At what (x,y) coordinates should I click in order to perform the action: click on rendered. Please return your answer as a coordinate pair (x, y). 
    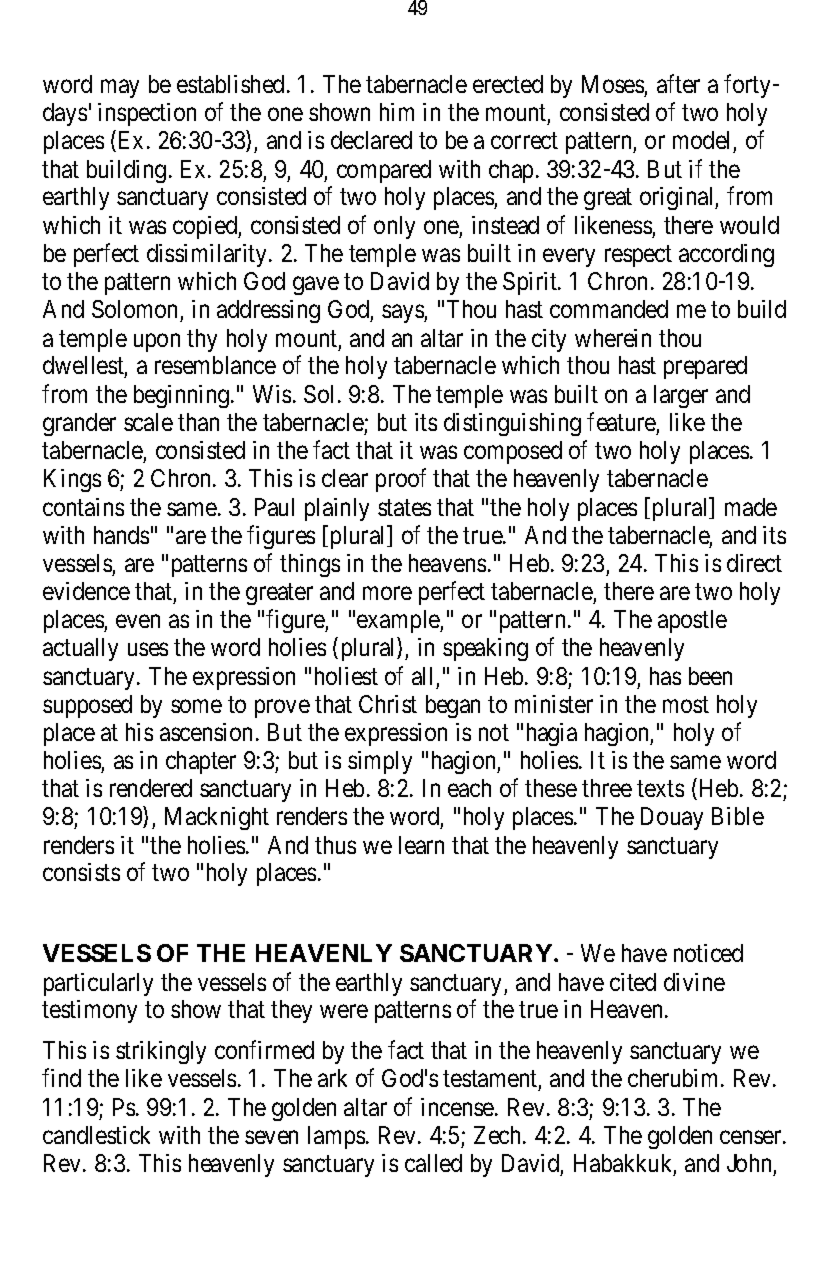
    Looking at the image, I should click on (151, 788).
